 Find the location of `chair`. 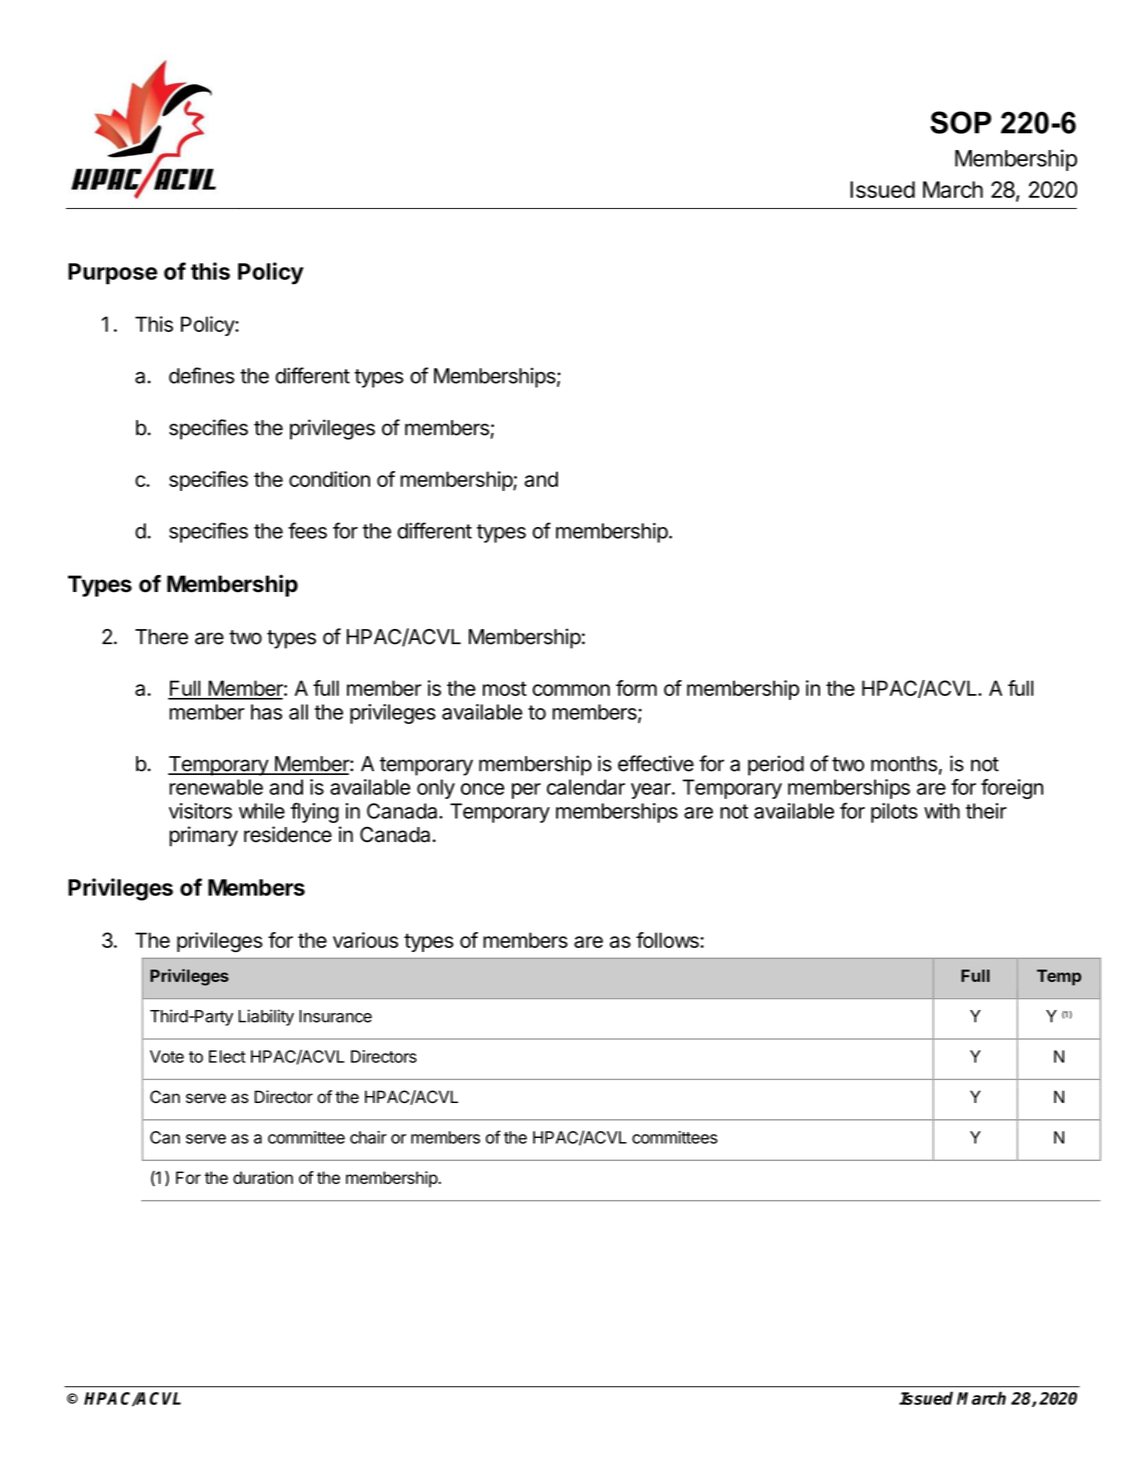

chair is located at coordinates (368, 1137).
